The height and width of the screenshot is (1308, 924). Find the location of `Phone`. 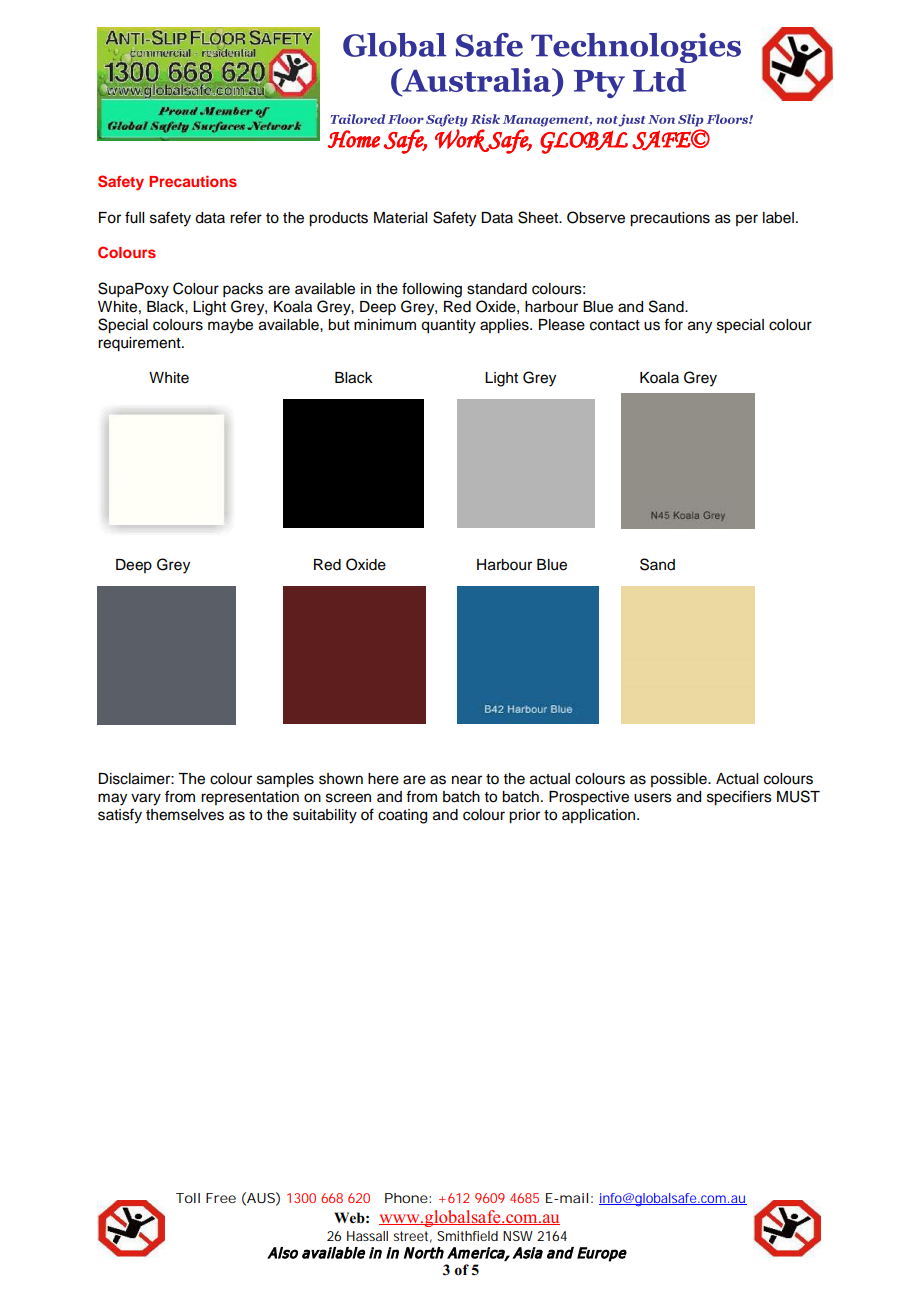

Phone is located at coordinates (406, 1198).
